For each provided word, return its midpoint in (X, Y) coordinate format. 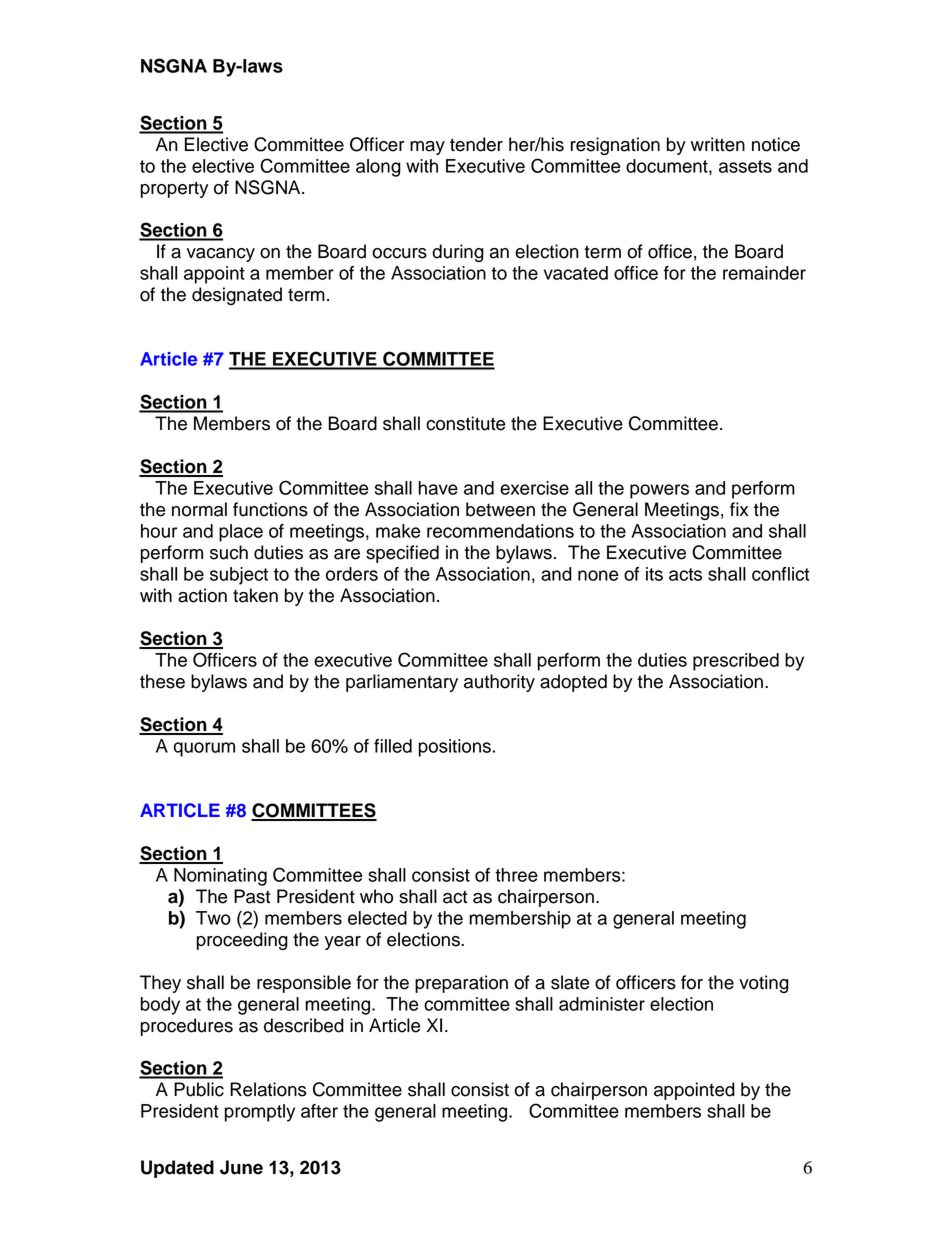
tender (476, 144)
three (516, 875)
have (438, 488)
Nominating (220, 877)
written (718, 144)
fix (739, 509)
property (174, 189)
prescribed (736, 662)
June (241, 1167)
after (319, 1111)
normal (199, 509)
